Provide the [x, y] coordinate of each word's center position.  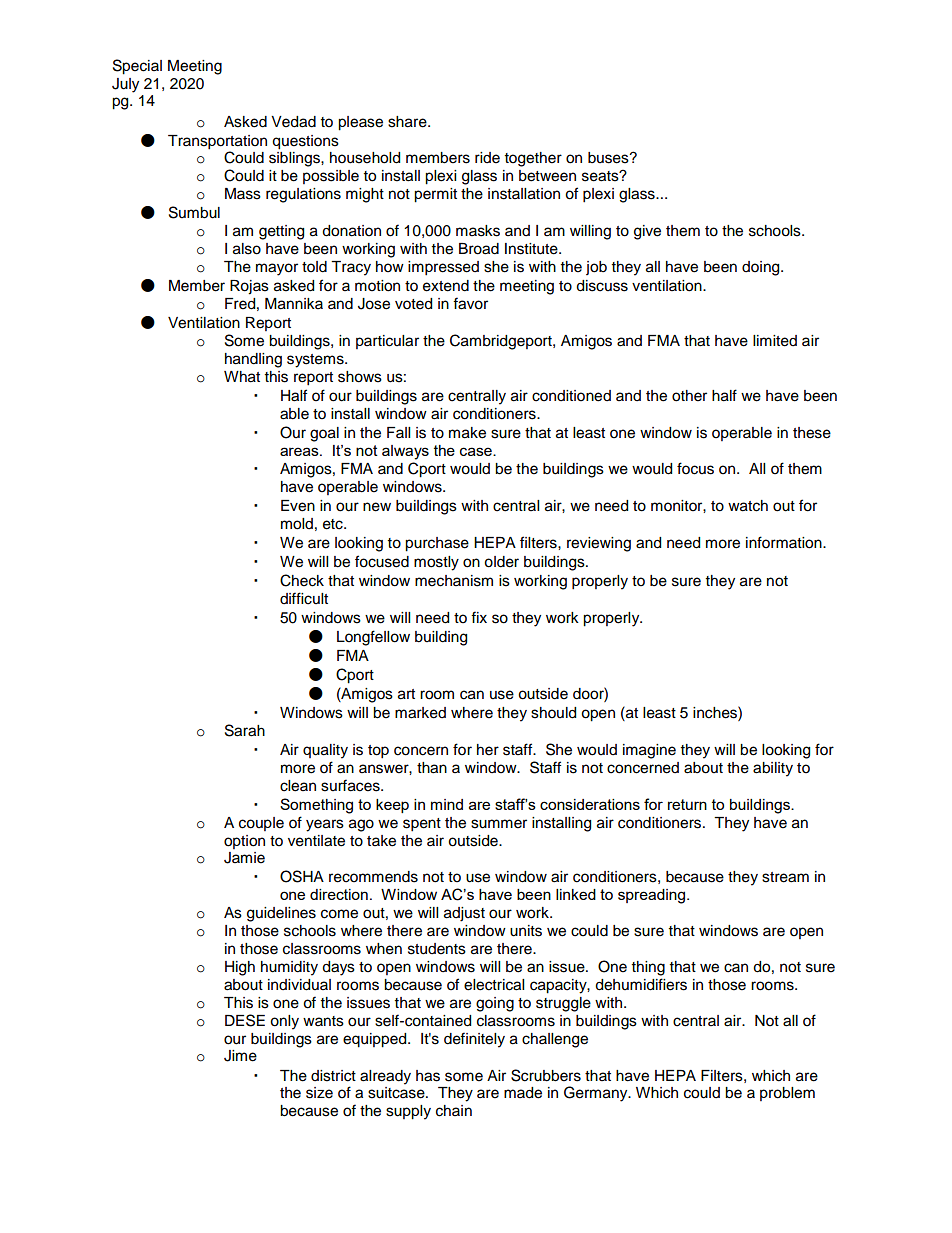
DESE [245, 1020]
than [432, 768]
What [242, 377]
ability [773, 769]
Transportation [217, 142]
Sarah [245, 730]
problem [787, 1094]
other [689, 396]
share [408, 122]
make [467, 433]
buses [609, 158]
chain [454, 1111]
